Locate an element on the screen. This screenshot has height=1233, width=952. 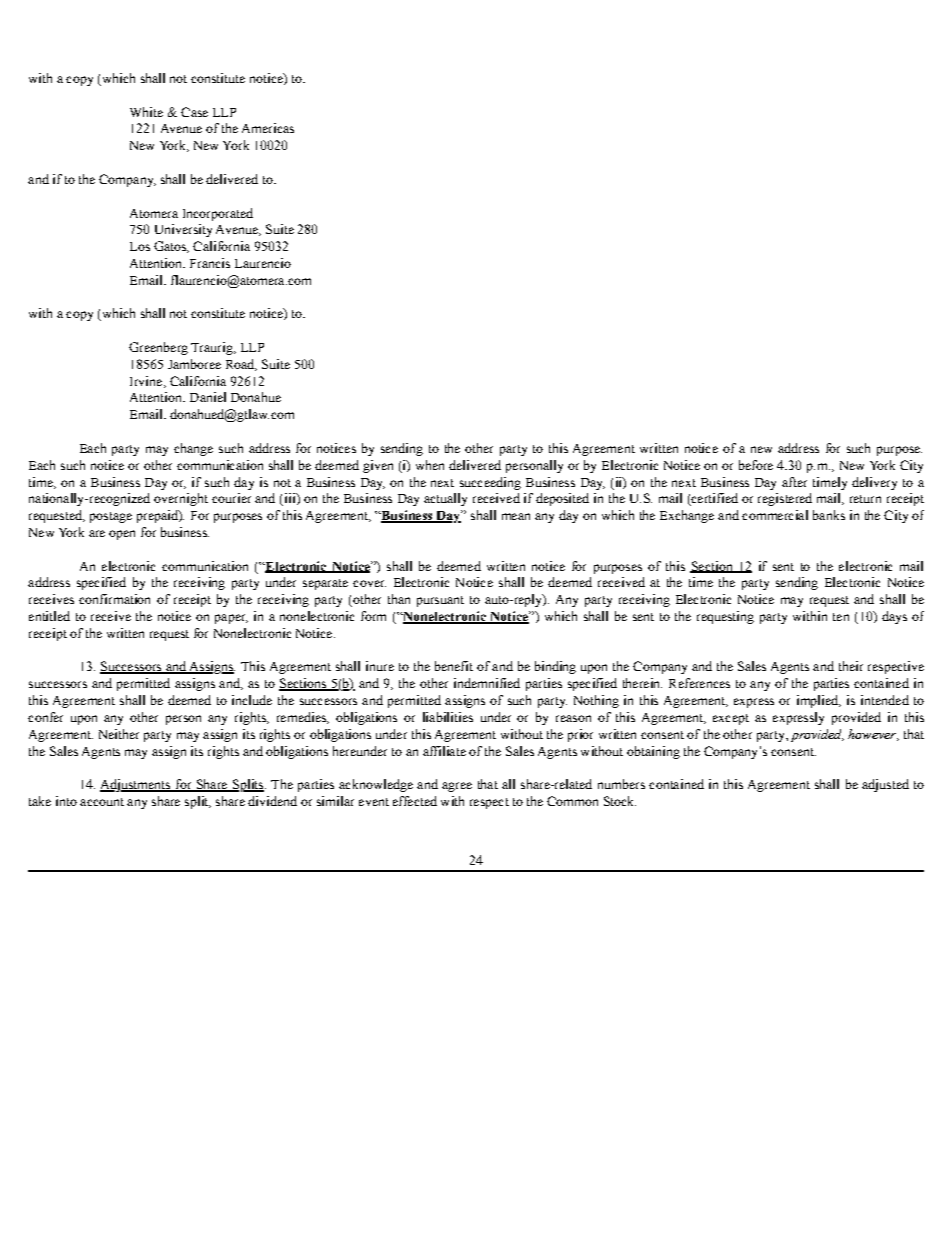
Americas is located at coordinates (268, 128).
